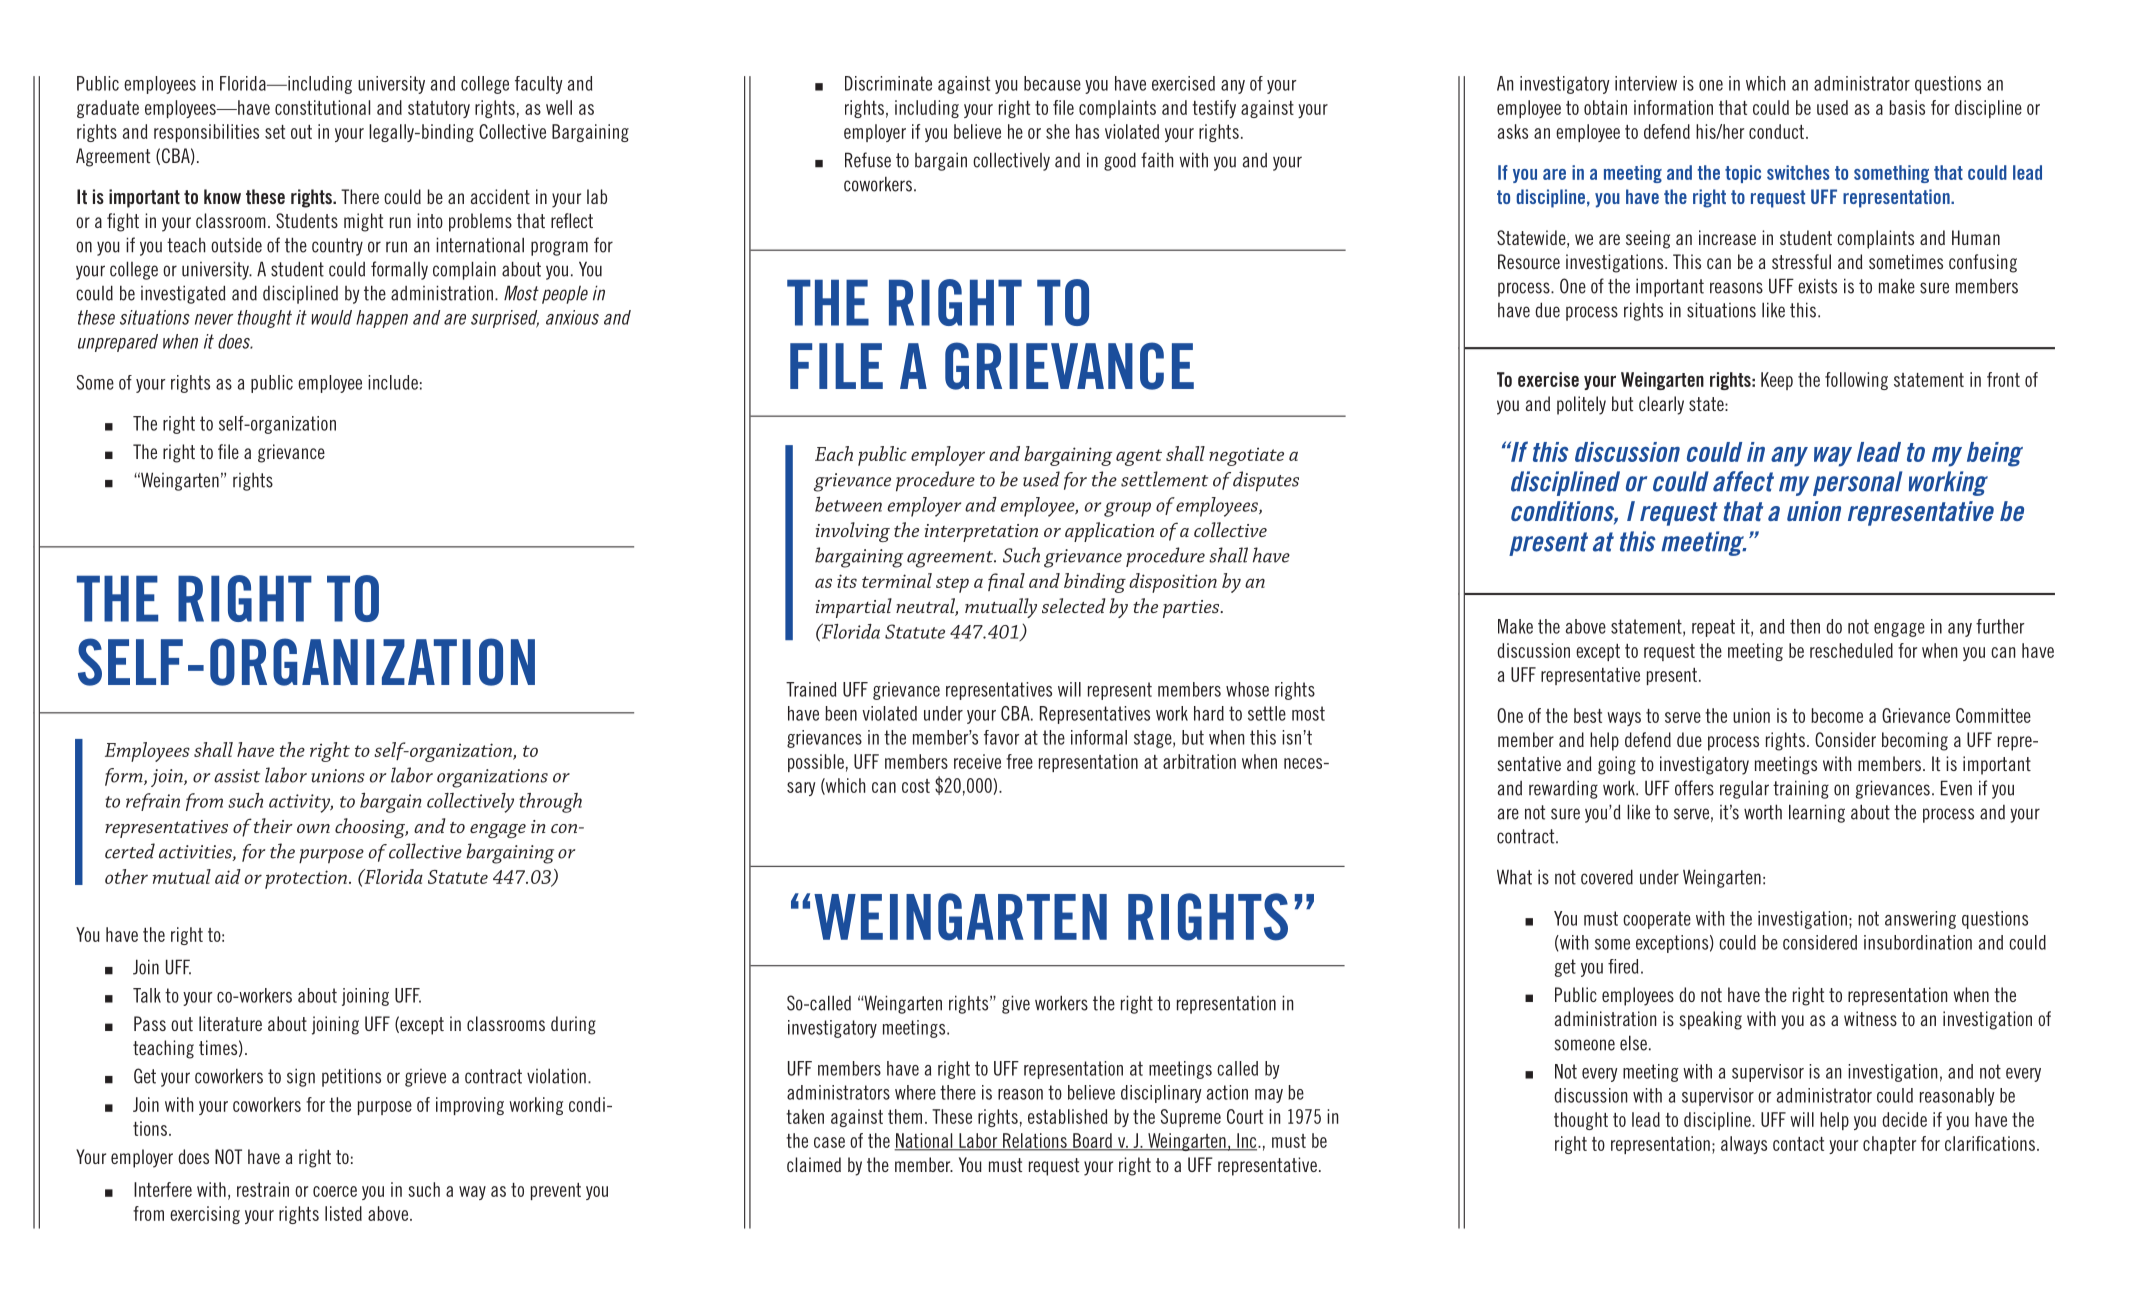  Describe the element at coordinates (322, 107) in the image. I see `constitutional` at that location.
